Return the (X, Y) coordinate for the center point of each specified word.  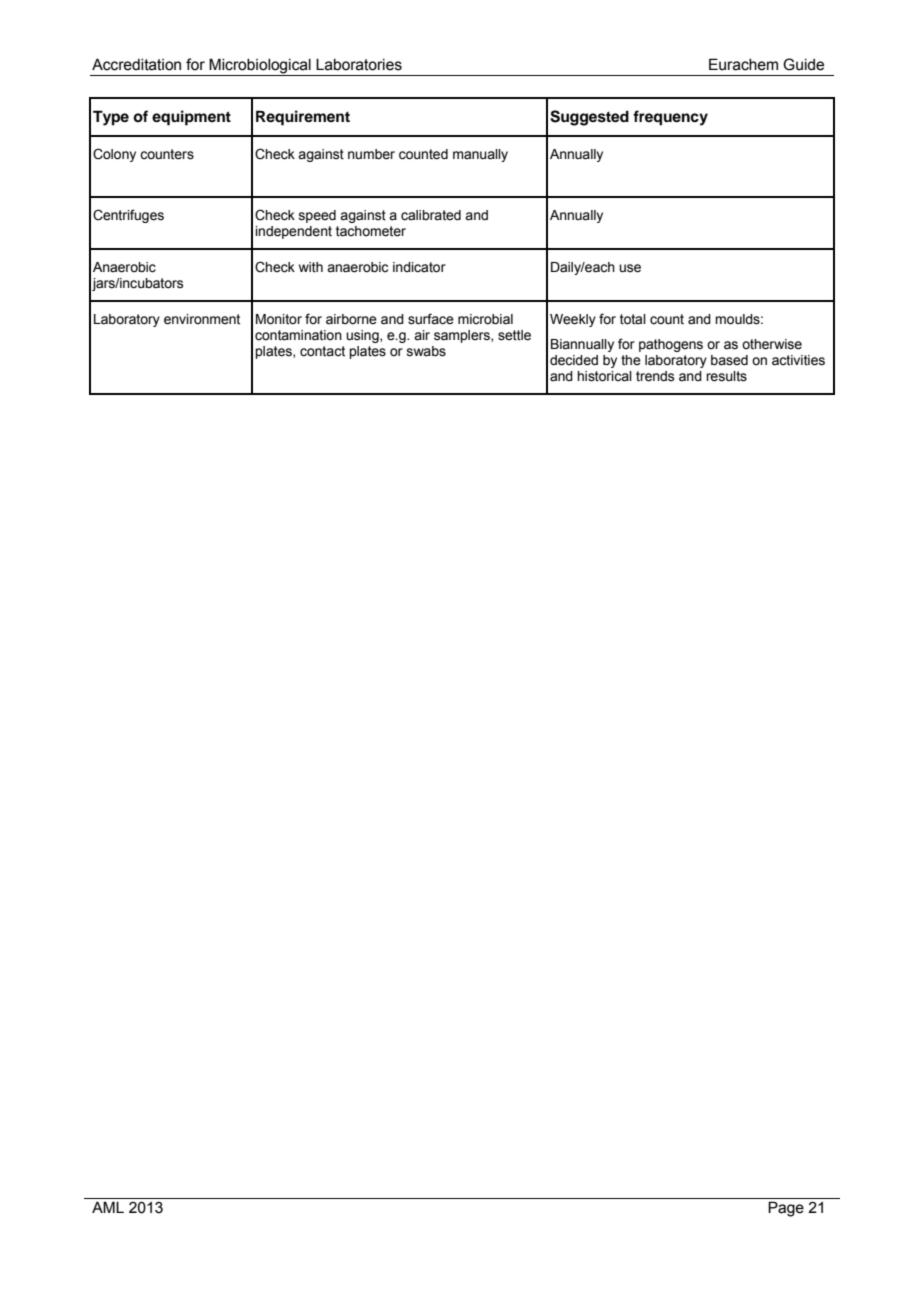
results (726, 376)
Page (786, 1209)
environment (202, 319)
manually (480, 155)
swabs (426, 351)
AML (108, 1207)
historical (604, 376)
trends (655, 376)
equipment (191, 118)
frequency (670, 118)
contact (322, 351)
